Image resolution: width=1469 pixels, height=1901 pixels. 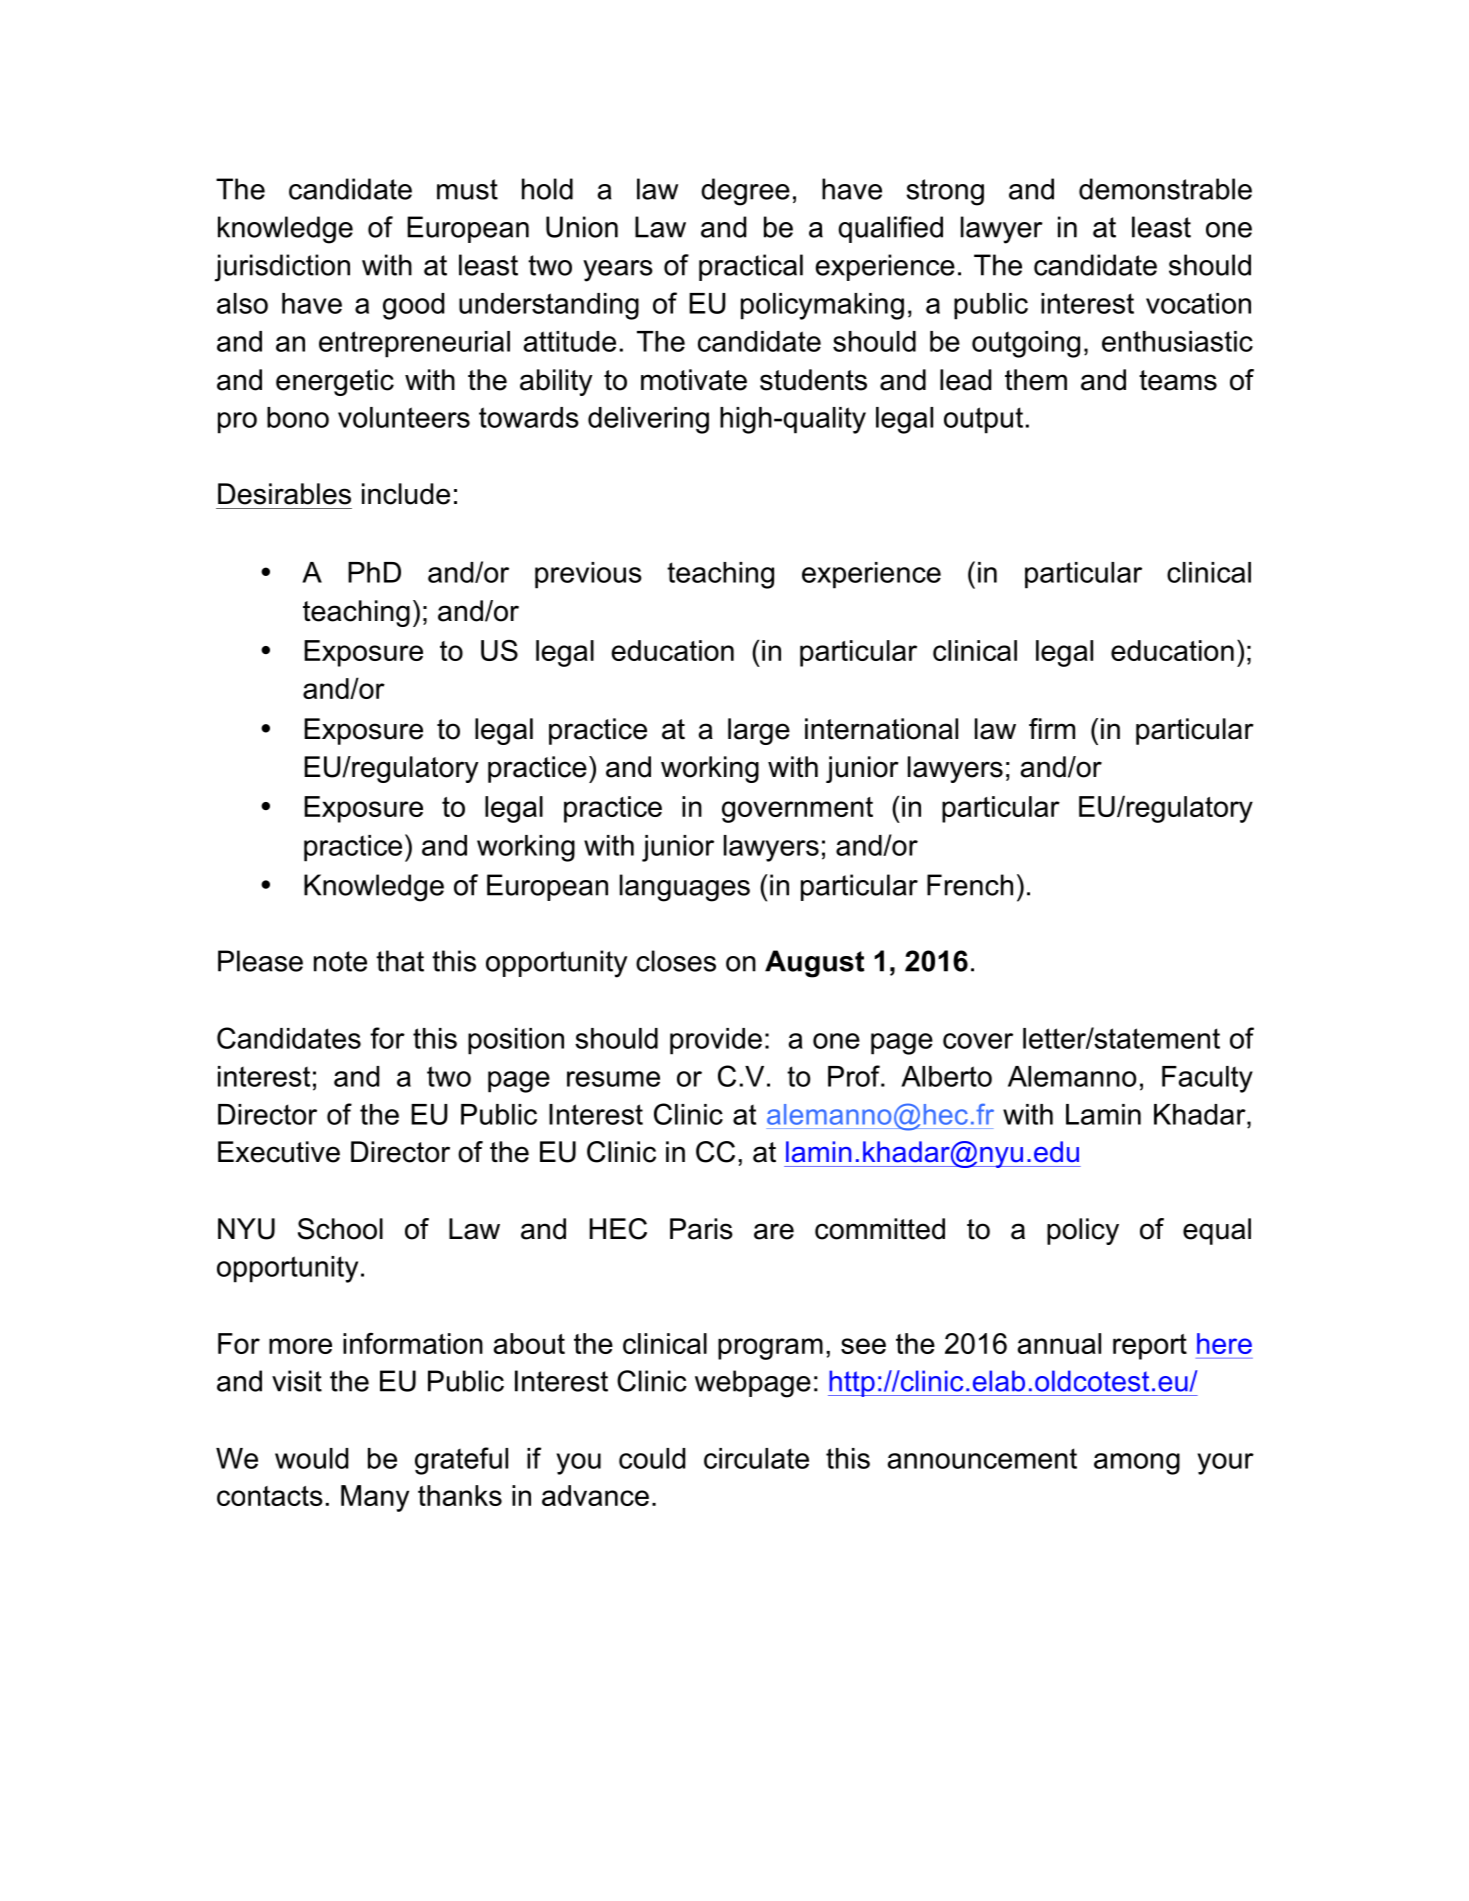 I want to click on include, so click(x=406, y=494).
